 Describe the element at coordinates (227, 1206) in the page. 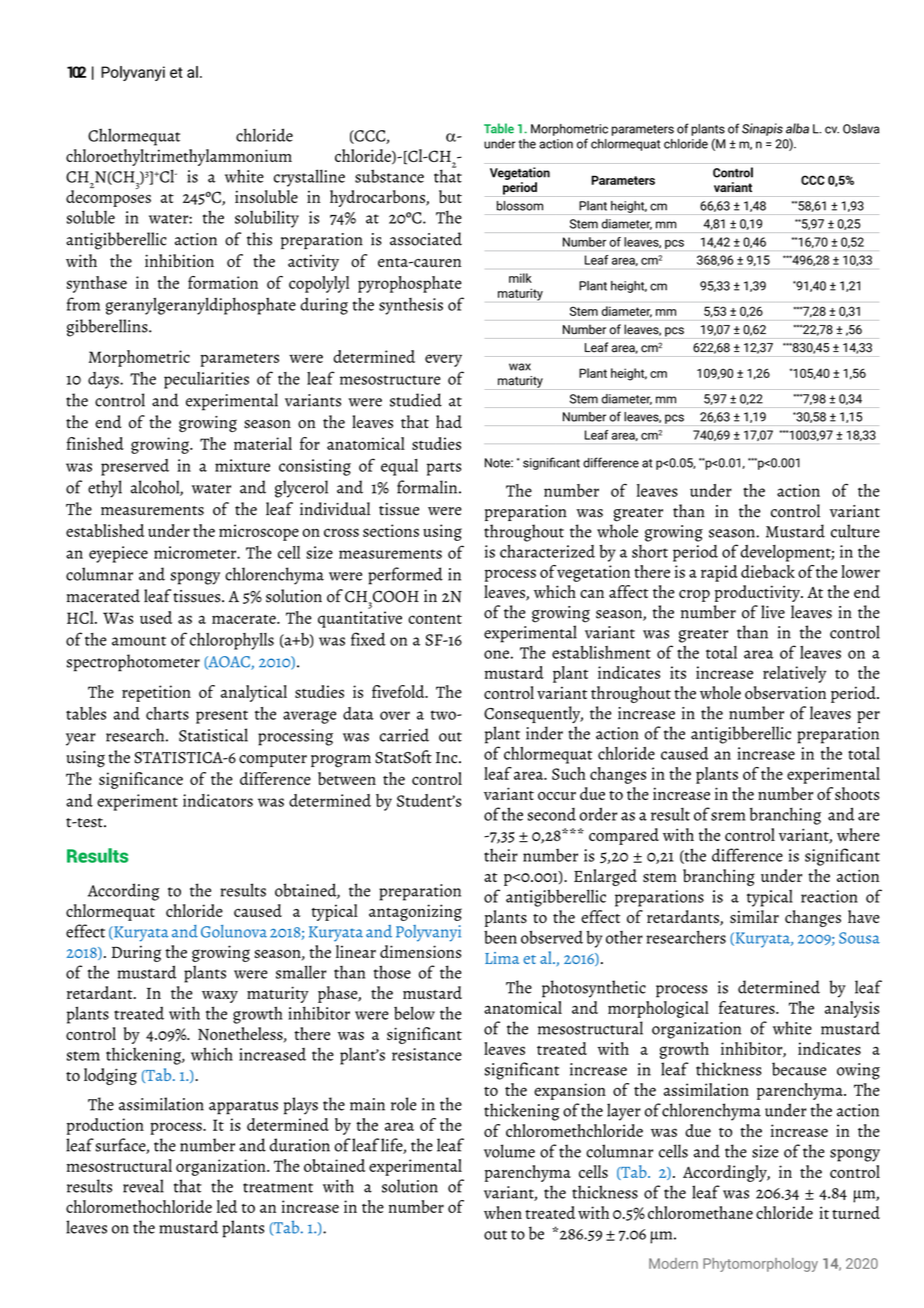

I see `led` at that location.
